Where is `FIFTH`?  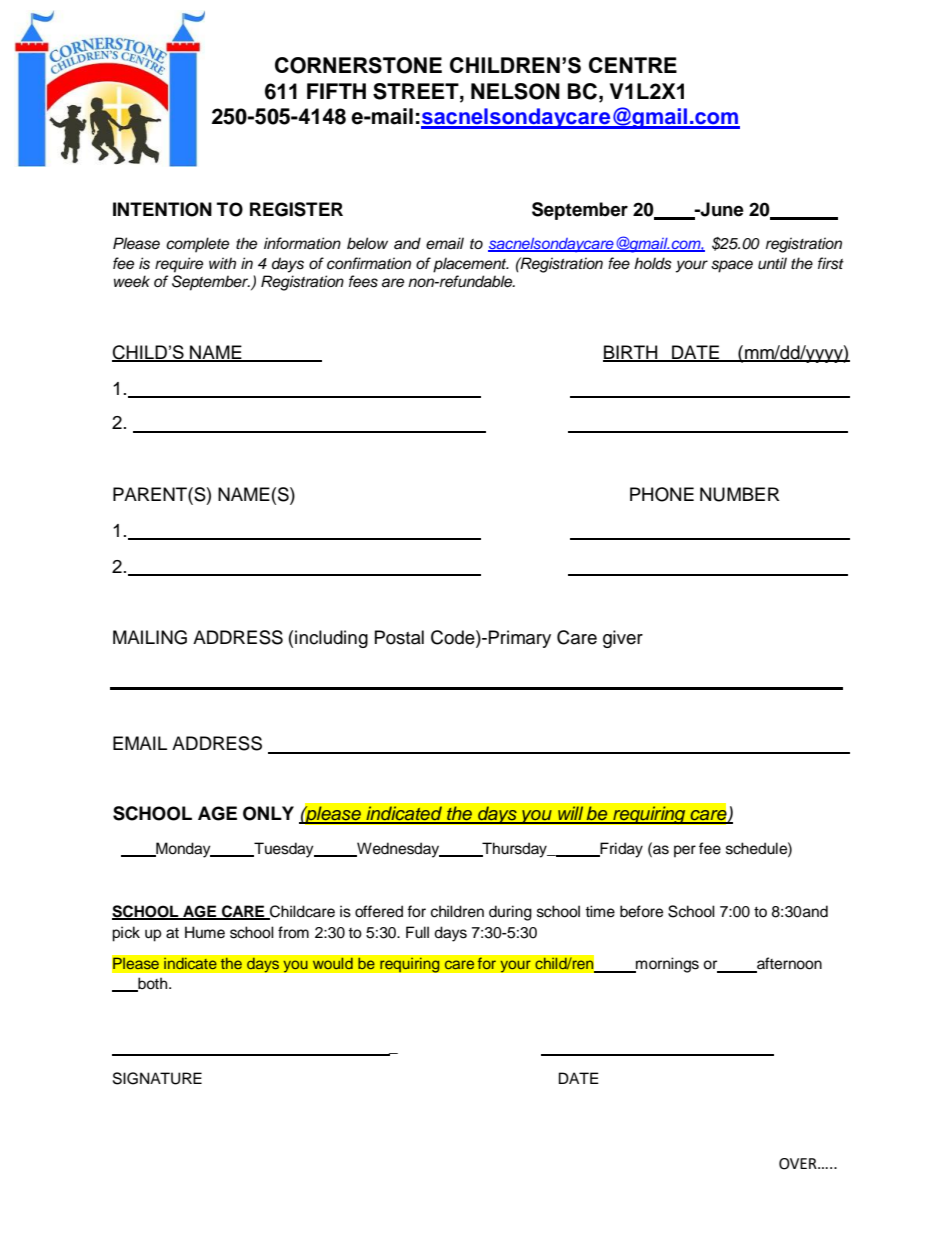
FIFTH is located at coordinates (336, 91).
